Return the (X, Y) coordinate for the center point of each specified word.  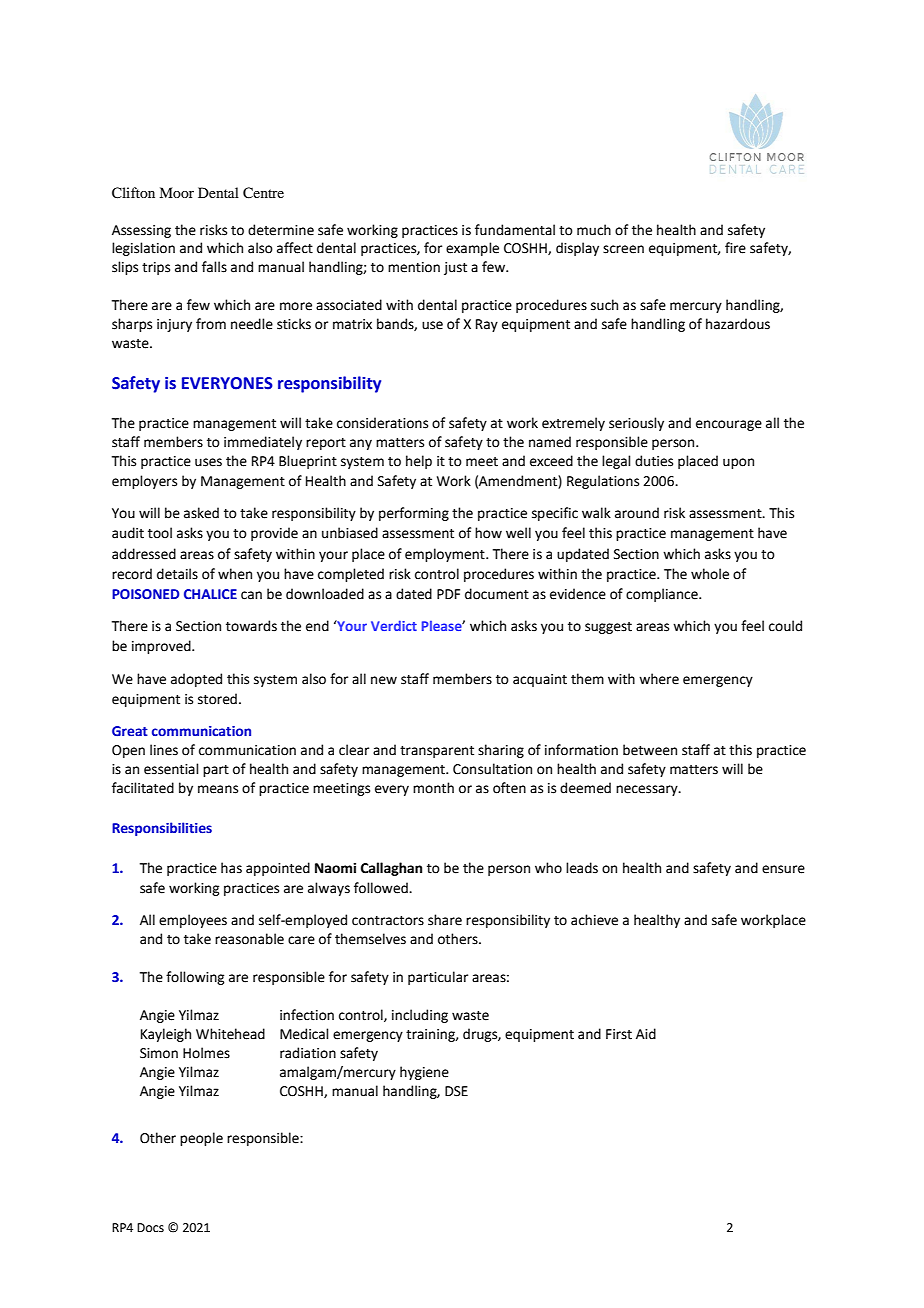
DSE (456, 1091)
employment (446, 555)
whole (710, 574)
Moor (176, 192)
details (177, 574)
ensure (783, 869)
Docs (150, 1228)
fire (735, 248)
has (231, 868)
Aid (646, 1034)
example (472, 249)
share (445, 920)
